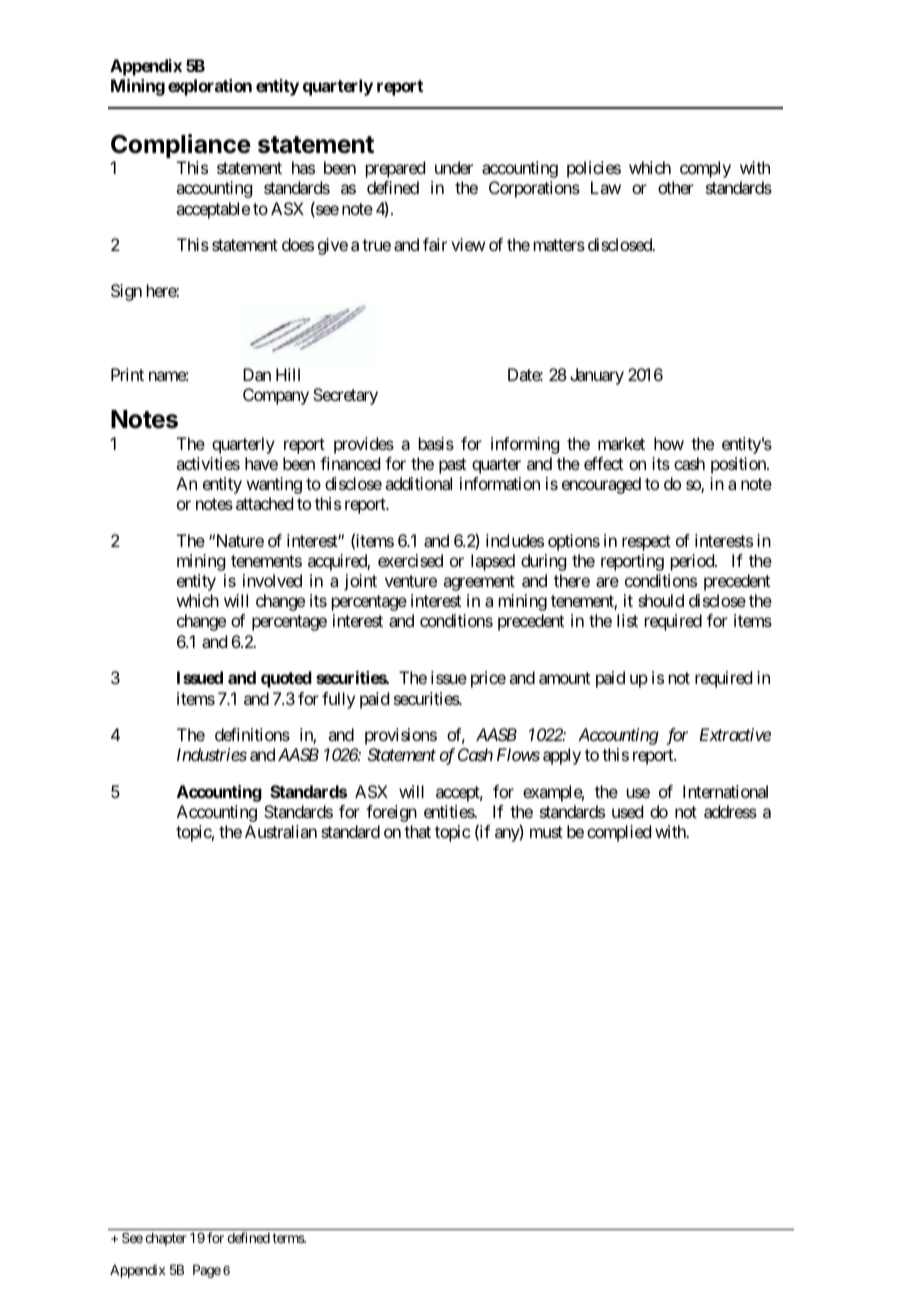 The width and height of the document is (924, 1307). I want to click on chapter, so click(166, 1239).
